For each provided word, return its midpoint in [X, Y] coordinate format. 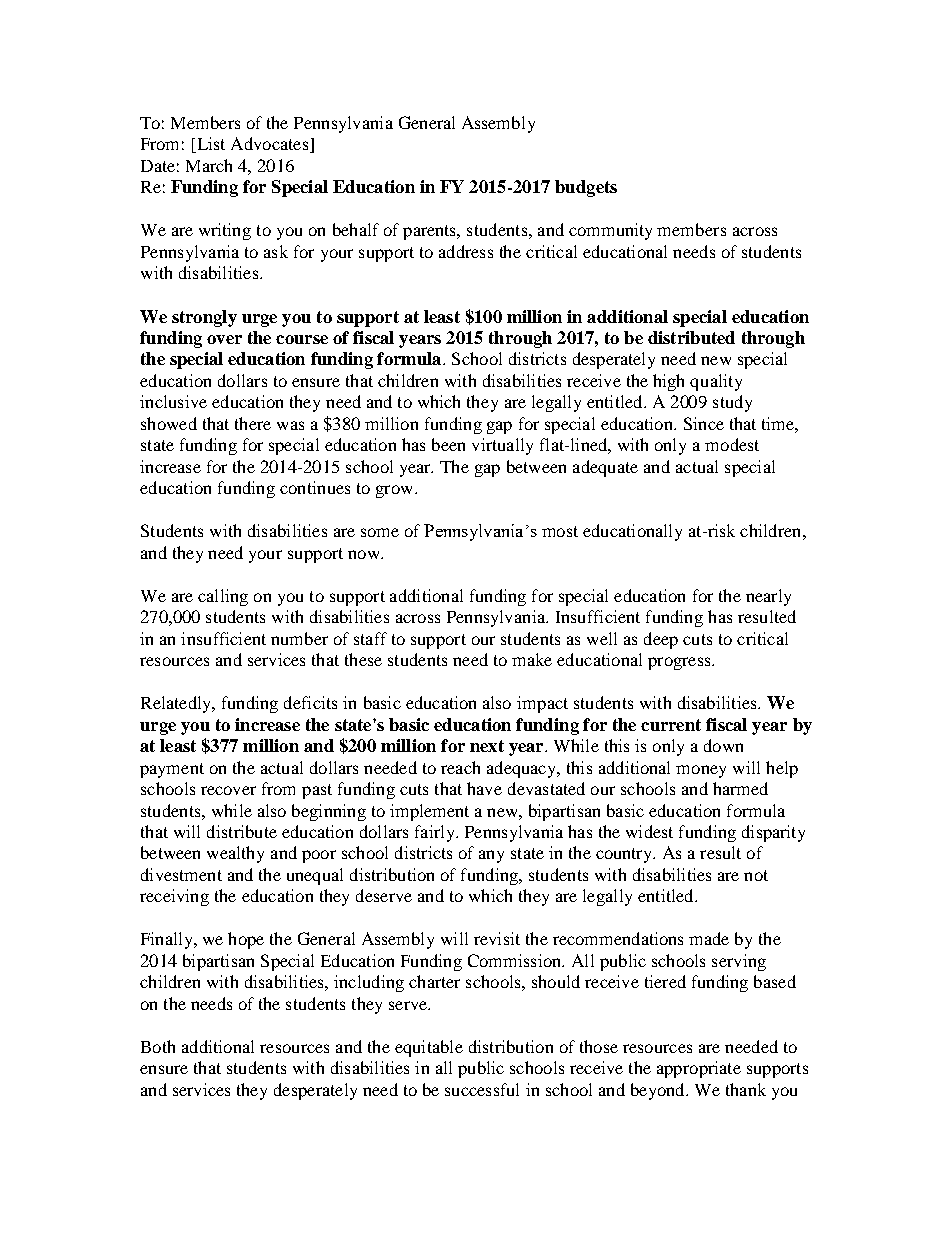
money [701, 771]
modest [732, 444]
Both [158, 1046]
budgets [586, 188]
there [253, 423]
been [448, 444]
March [209, 165]
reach [460, 767]
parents [431, 232]
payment [172, 770]
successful [482, 1089]
